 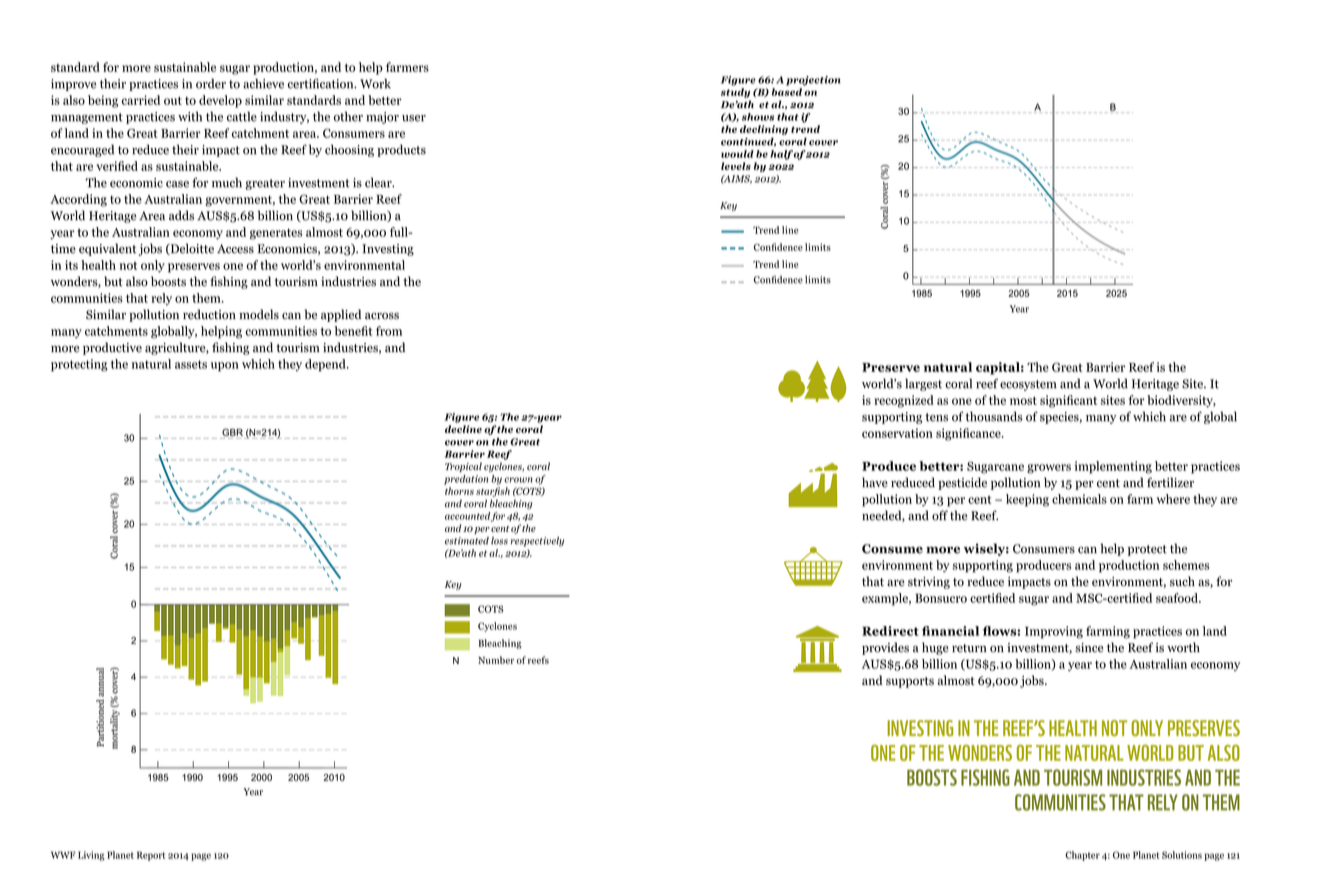 What do you see at coordinates (1089, 648) in the screenshot?
I see `since` at bounding box center [1089, 648].
